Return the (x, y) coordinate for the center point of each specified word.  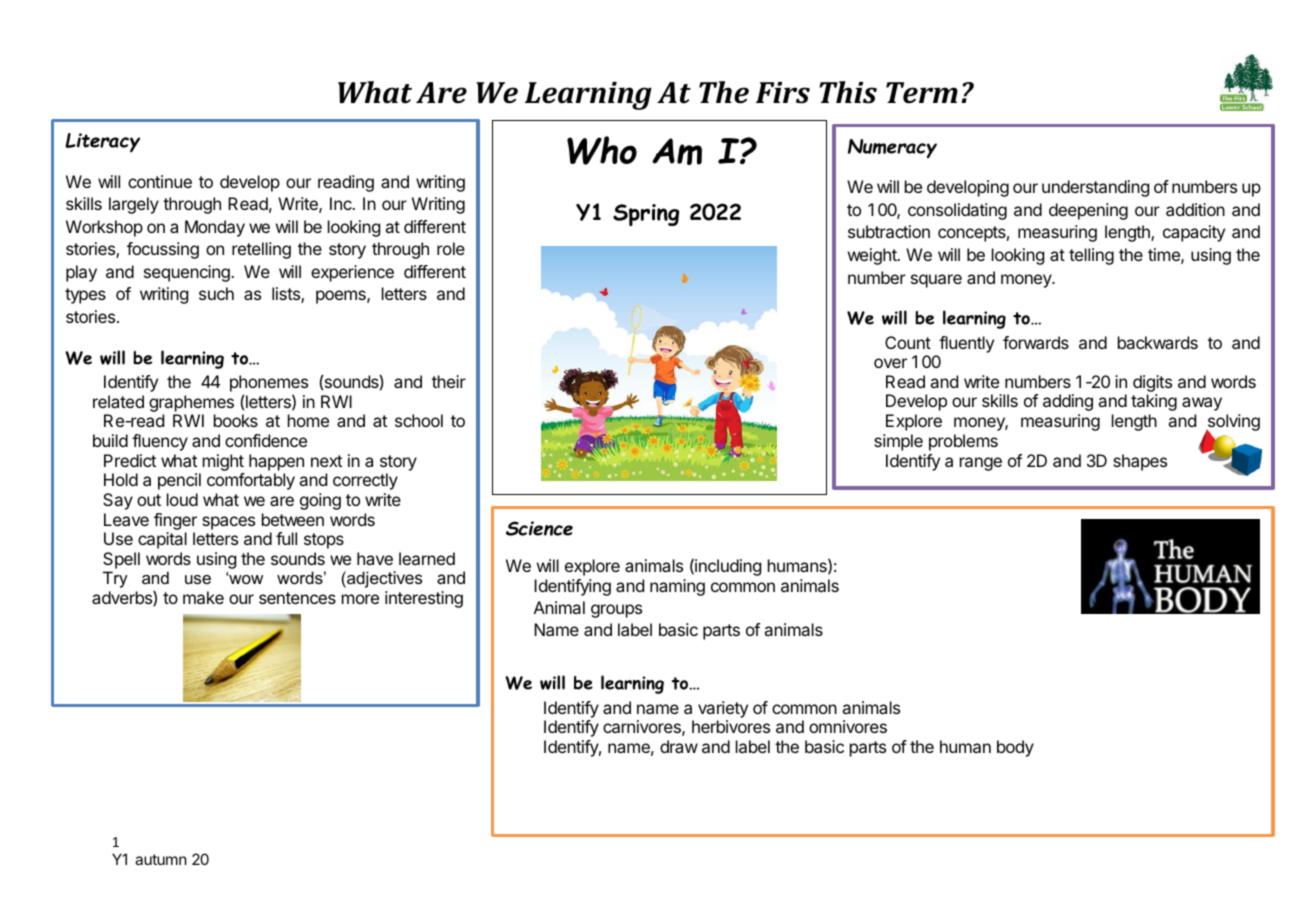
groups (616, 611)
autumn (161, 859)
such (216, 293)
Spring (646, 215)
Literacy (102, 143)
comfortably (251, 481)
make (203, 597)
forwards (1036, 342)
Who (602, 150)
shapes (1140, 462)
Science (539, 528)
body (1015, 748)
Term (922, 93)
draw (679, 746)
